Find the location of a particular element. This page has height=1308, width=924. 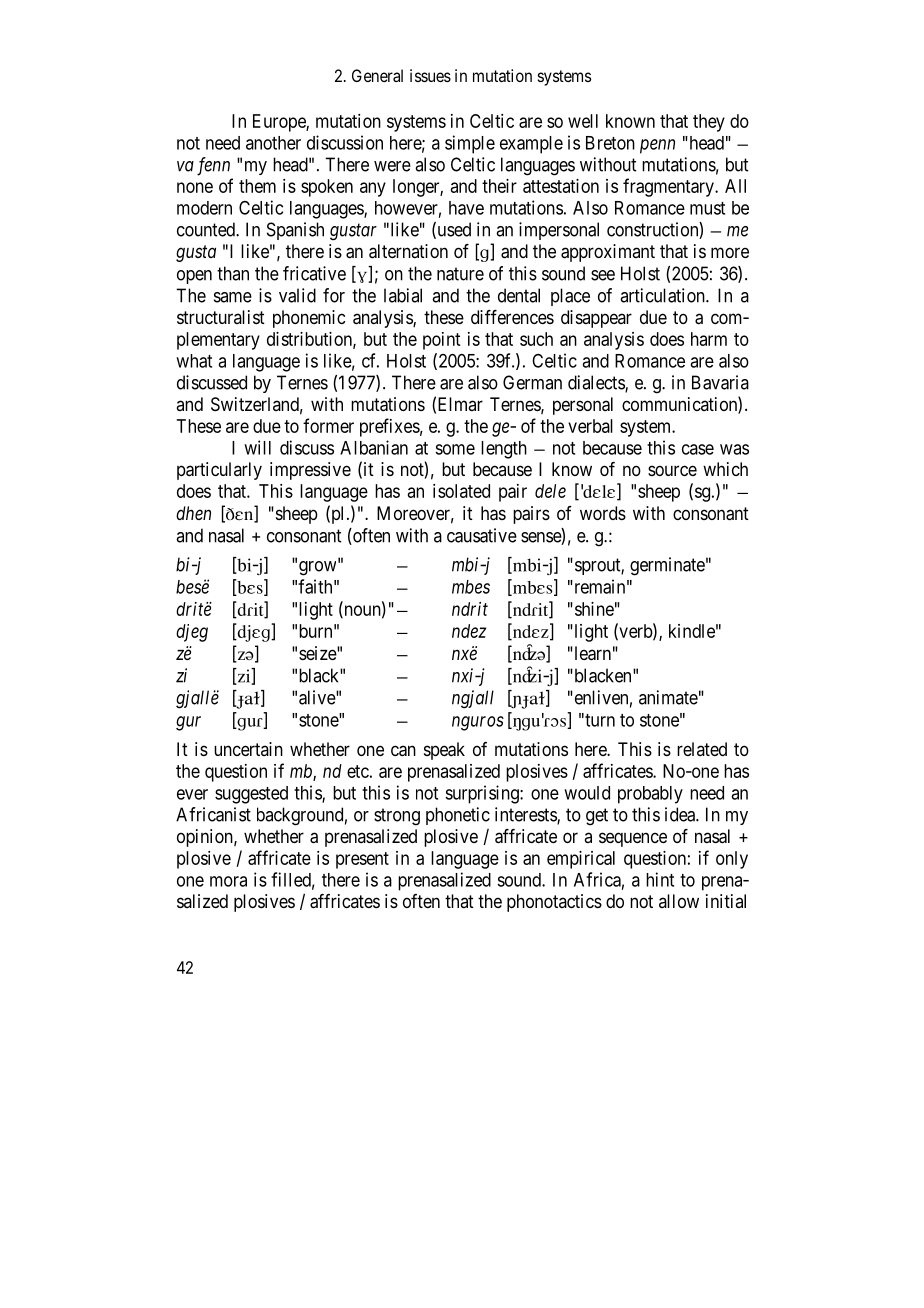

articulation is located at coordinates (663, 295).
